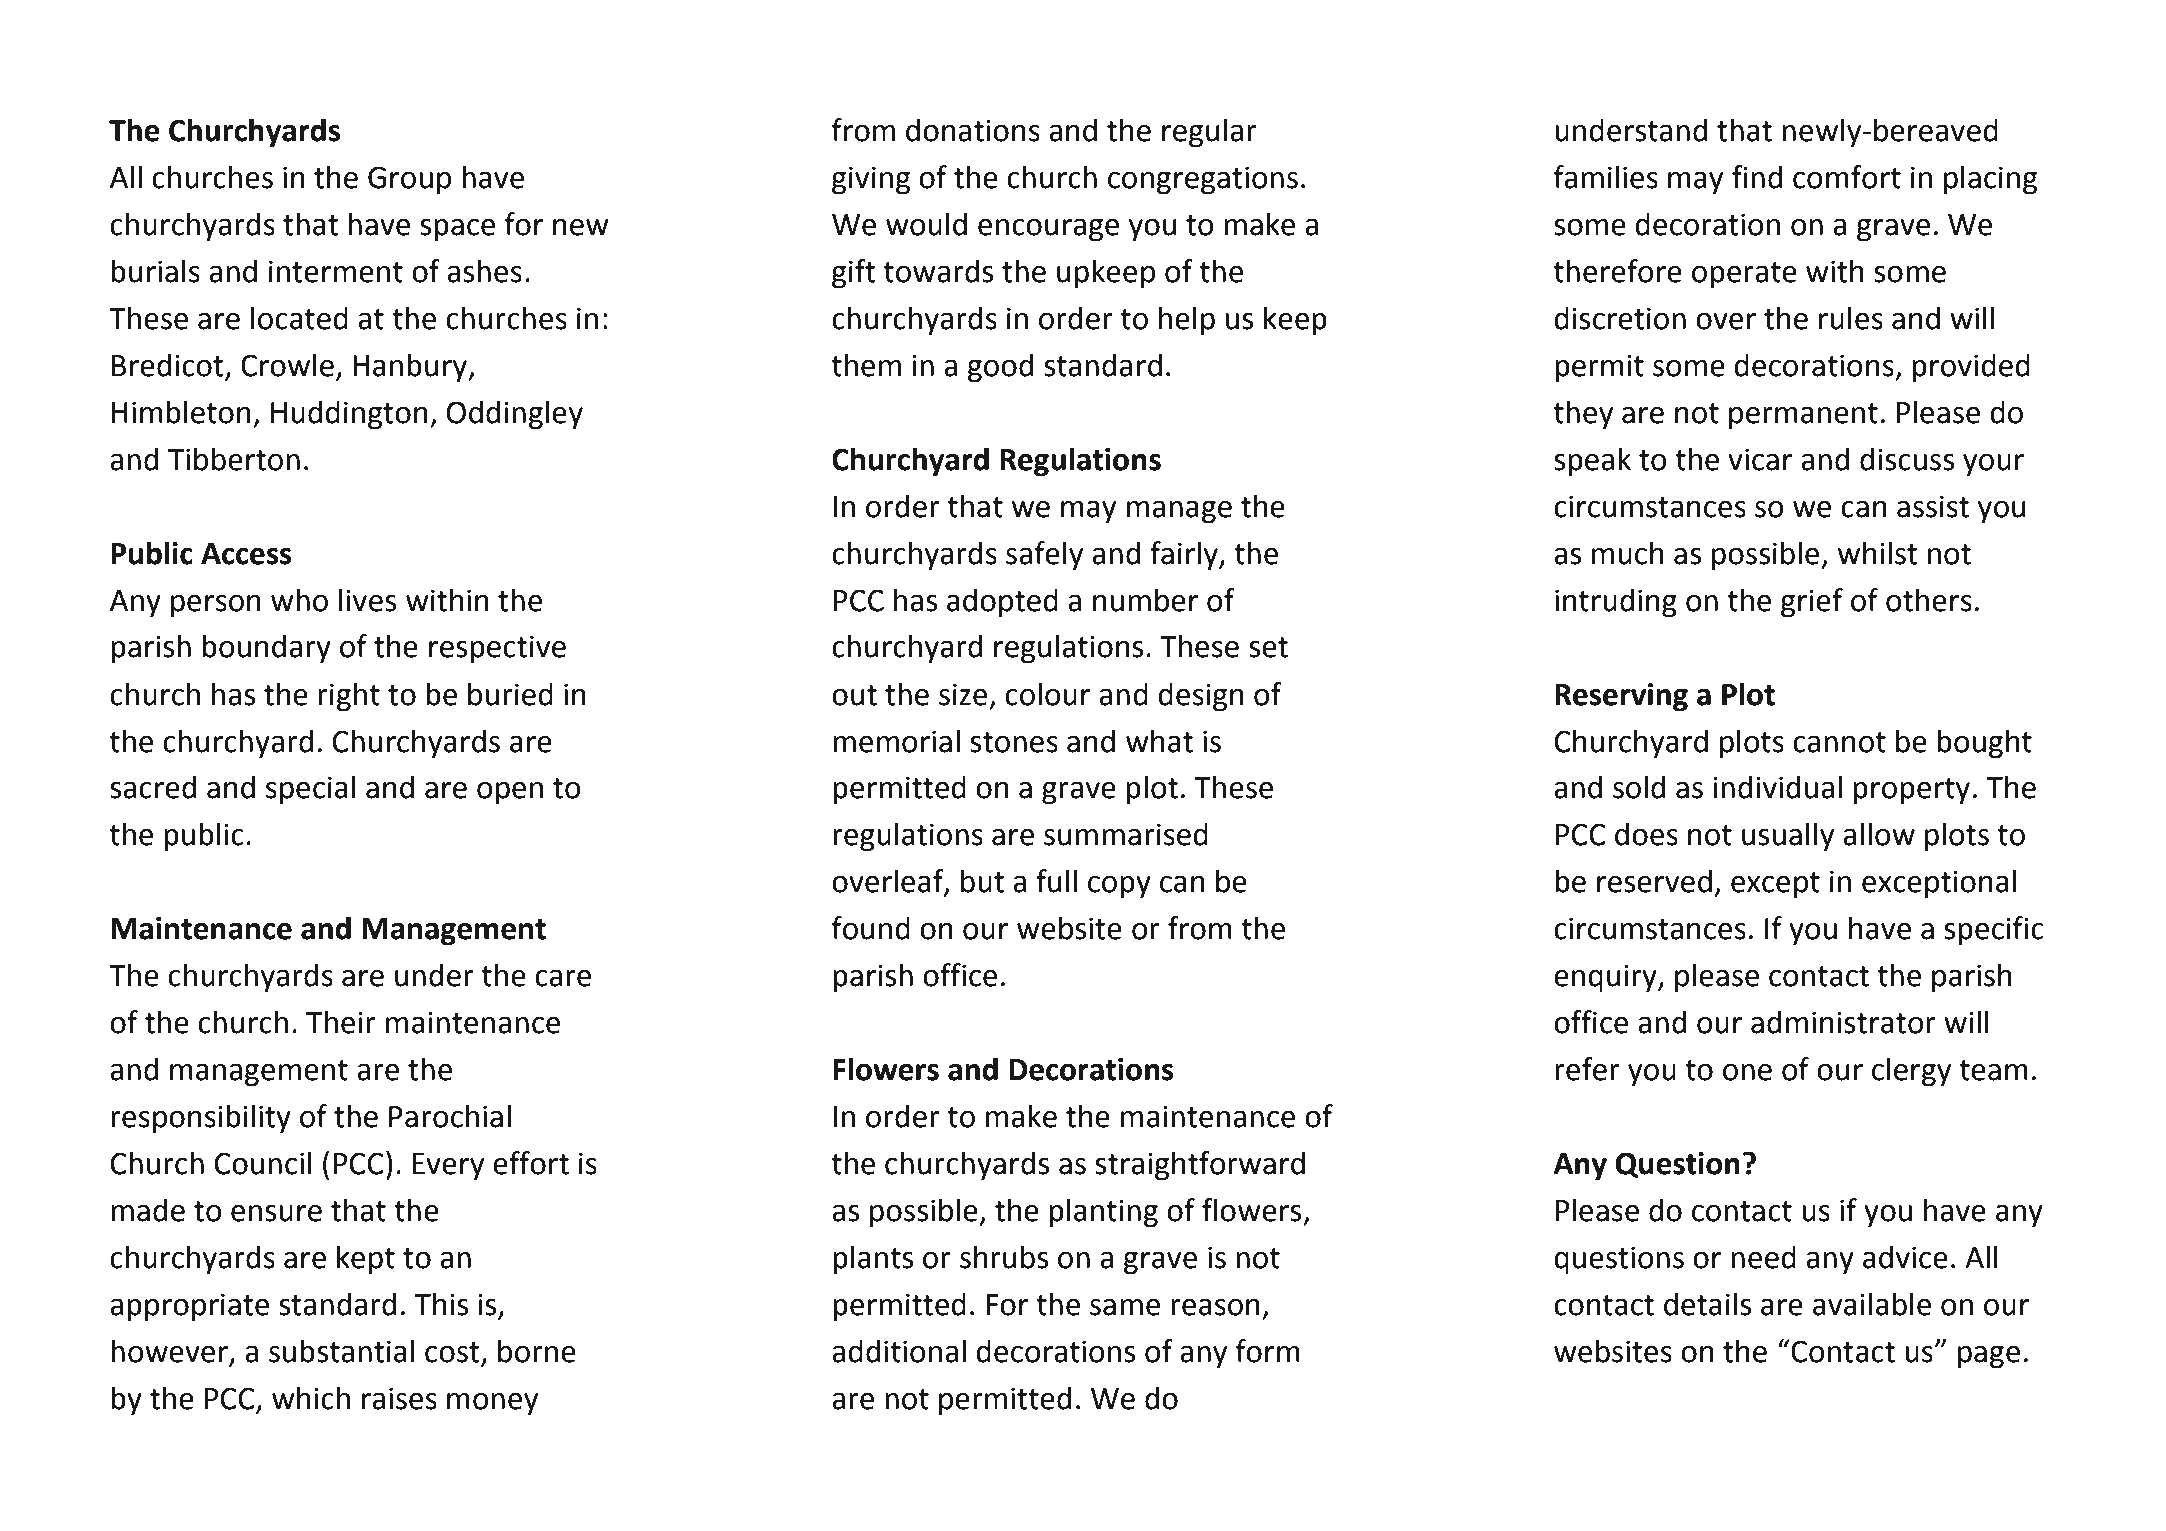 This document has height=1531, width=2166. I want to click on safely, so click(1044, 556).
